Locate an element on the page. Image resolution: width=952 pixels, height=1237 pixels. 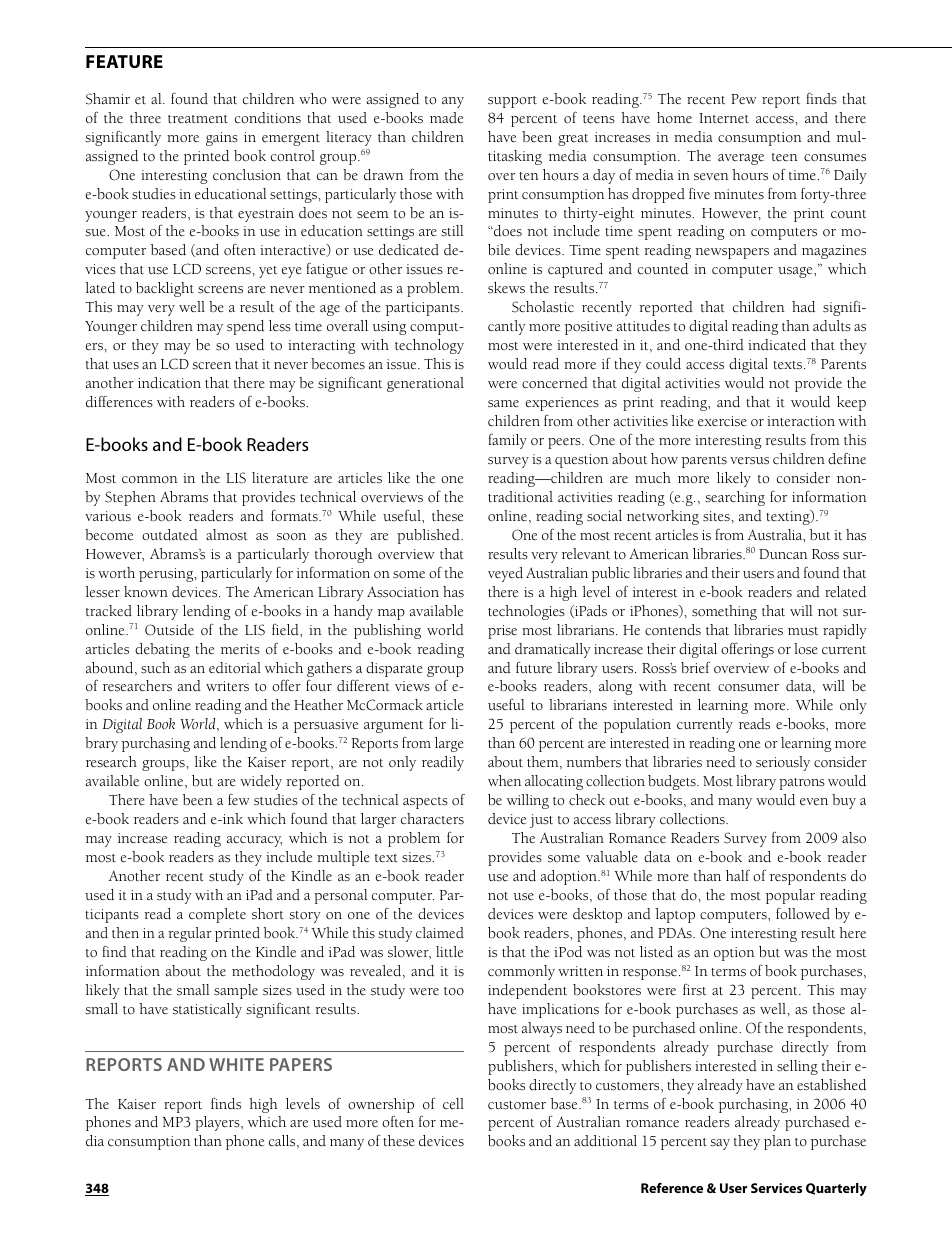
must is located at coordinates (803, 631).
